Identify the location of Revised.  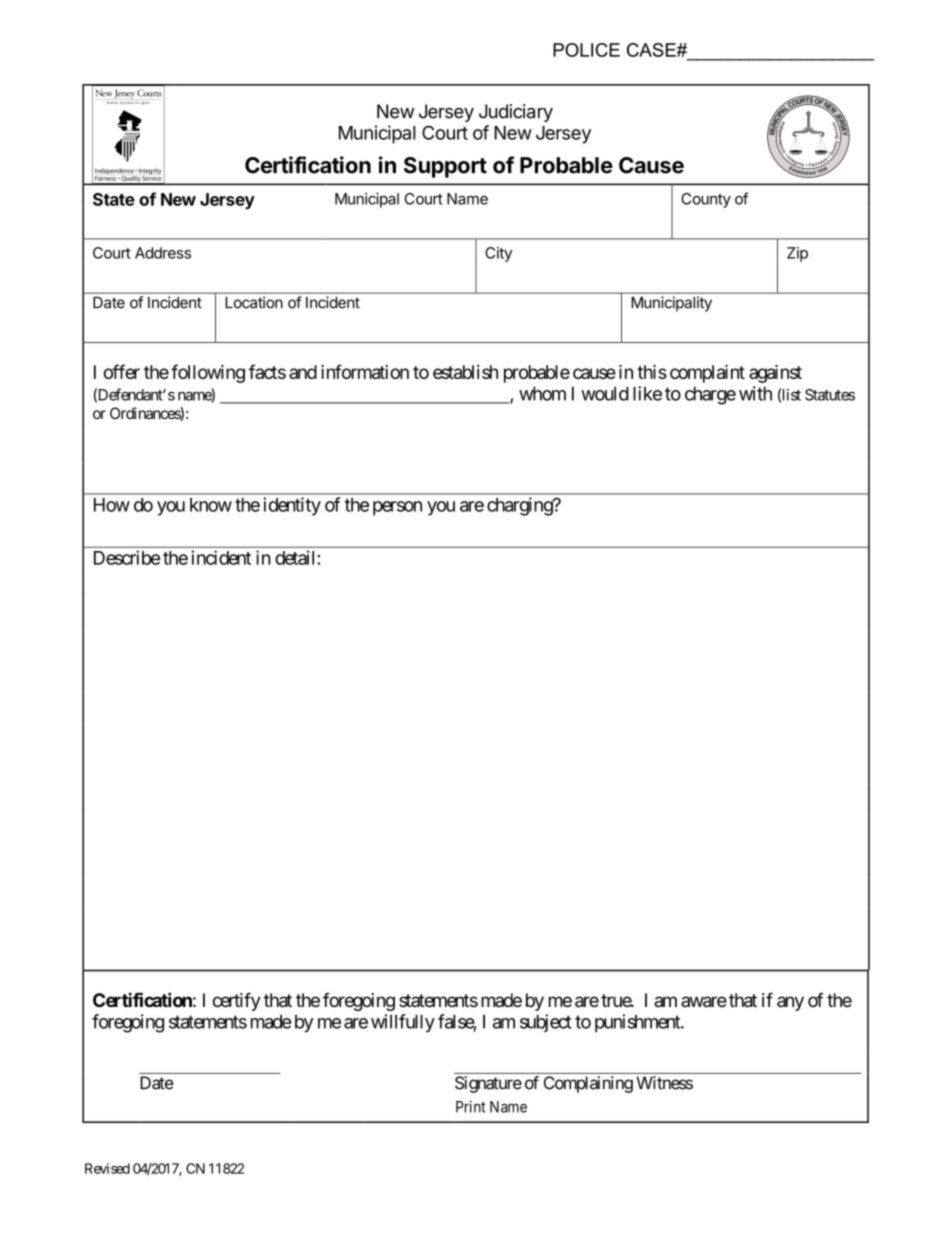
(107, 1168).
